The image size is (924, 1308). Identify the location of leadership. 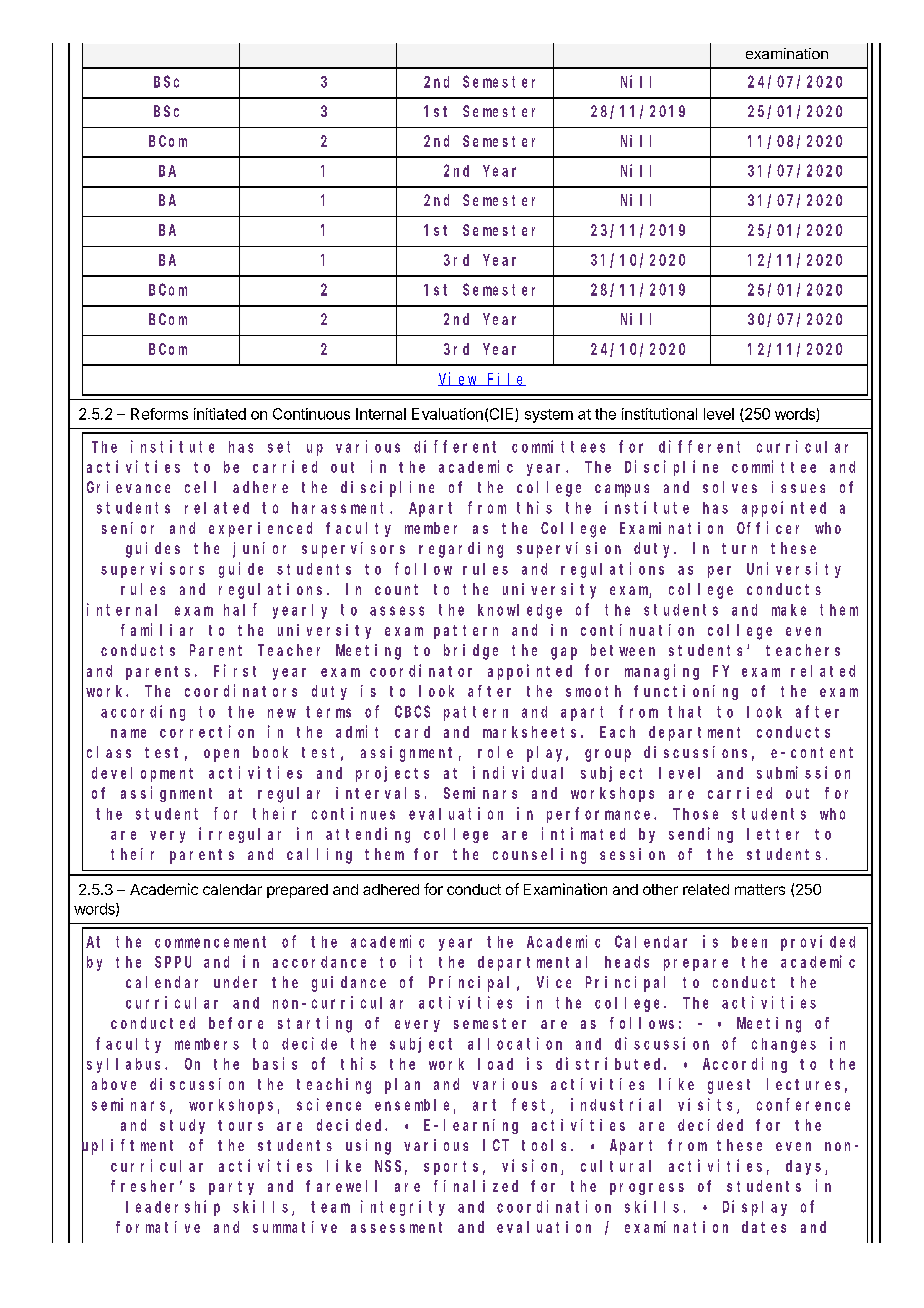
(173, 1208).
